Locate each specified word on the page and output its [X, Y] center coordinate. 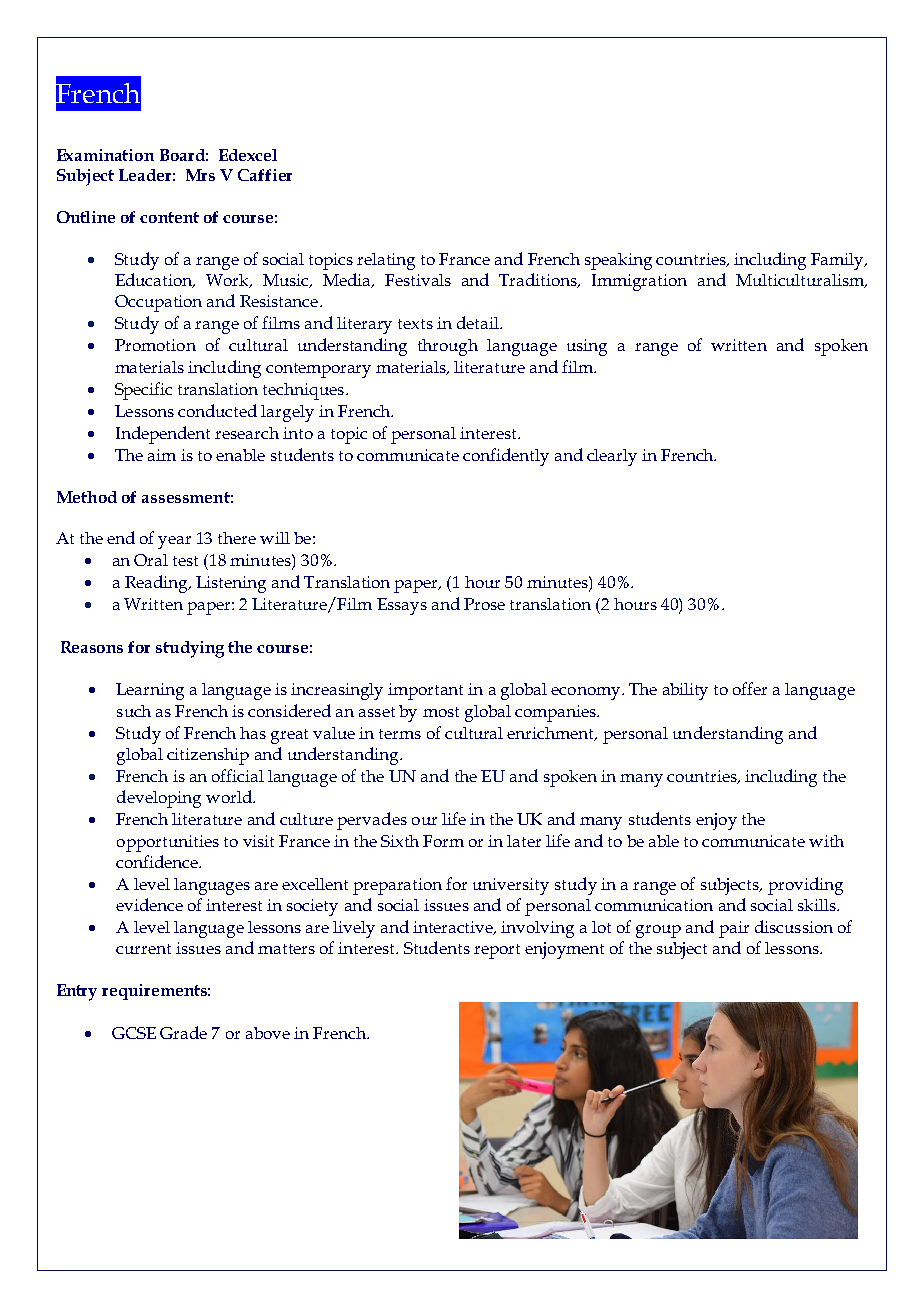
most [441, 712]
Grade [183, 1032]
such [134, 711]
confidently [506, 457]
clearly [612, 457]
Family [838, 261]
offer [750, 688]
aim [162, 455]
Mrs [200, 175]
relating [386, 261]
